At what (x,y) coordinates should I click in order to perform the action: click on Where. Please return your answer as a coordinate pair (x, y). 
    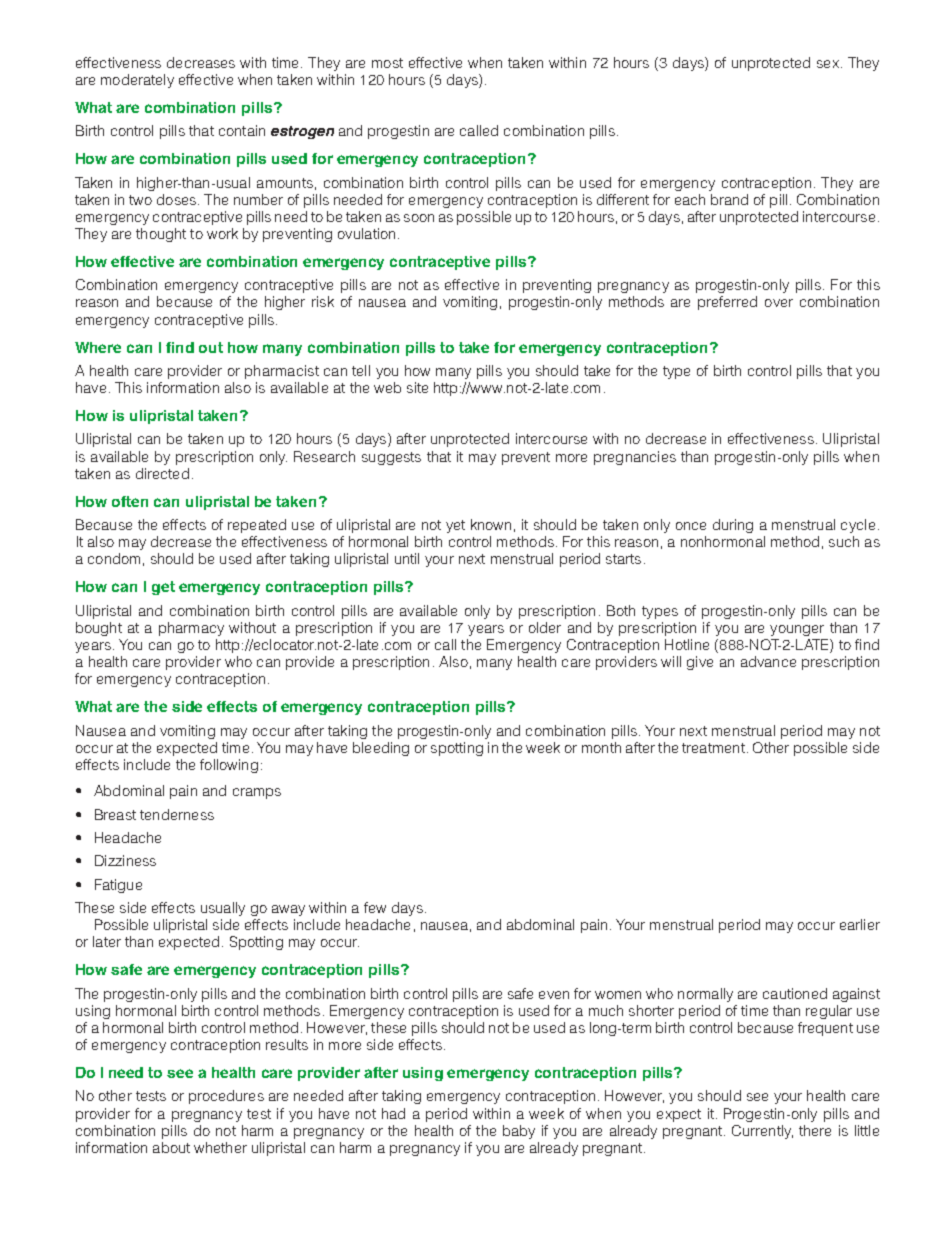
    Looking at the image, I should click on (98, 347).
